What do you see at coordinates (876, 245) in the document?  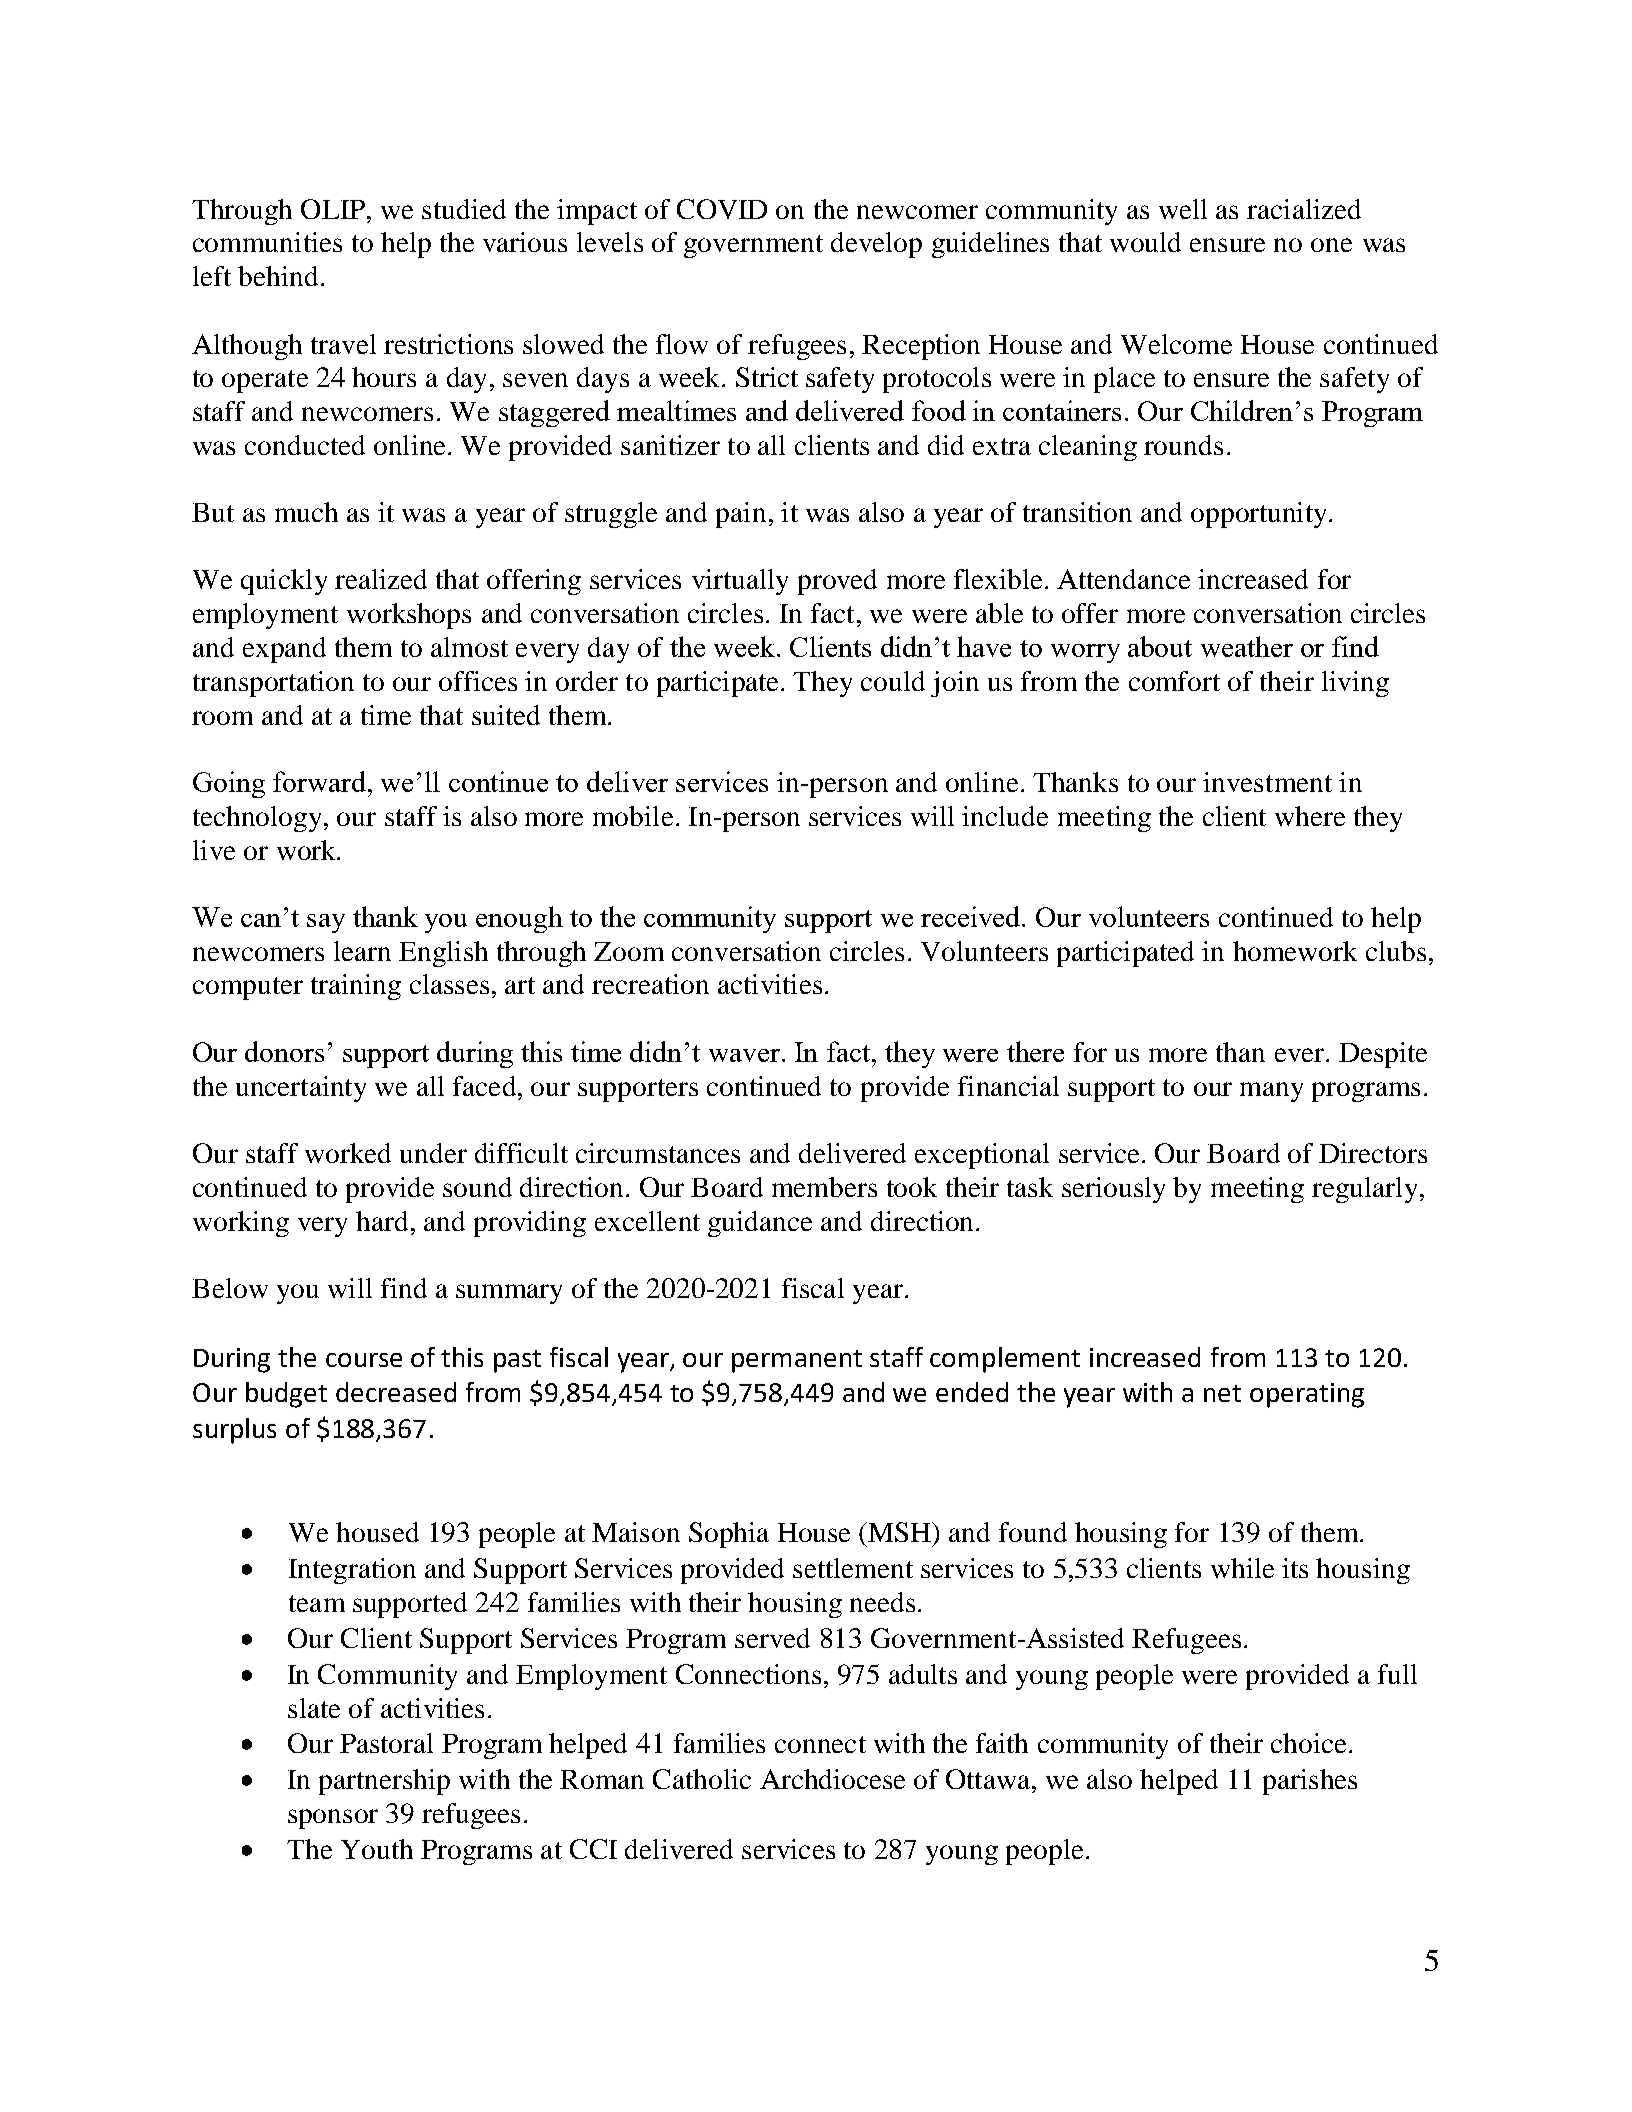 I see `develop` at bounding box center [876, 245].
